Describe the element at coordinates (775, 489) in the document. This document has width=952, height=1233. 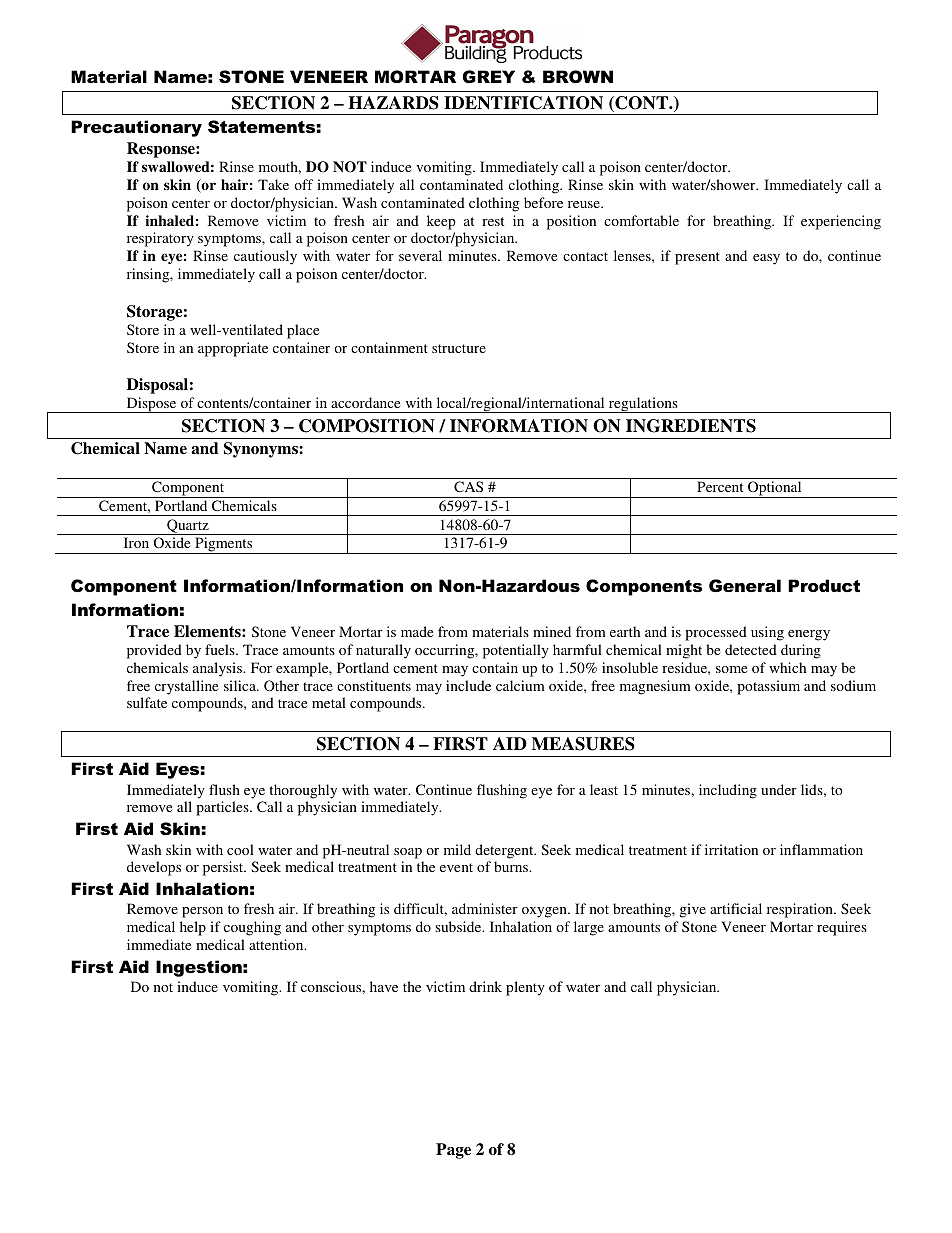
I see `Optional` at that location.
